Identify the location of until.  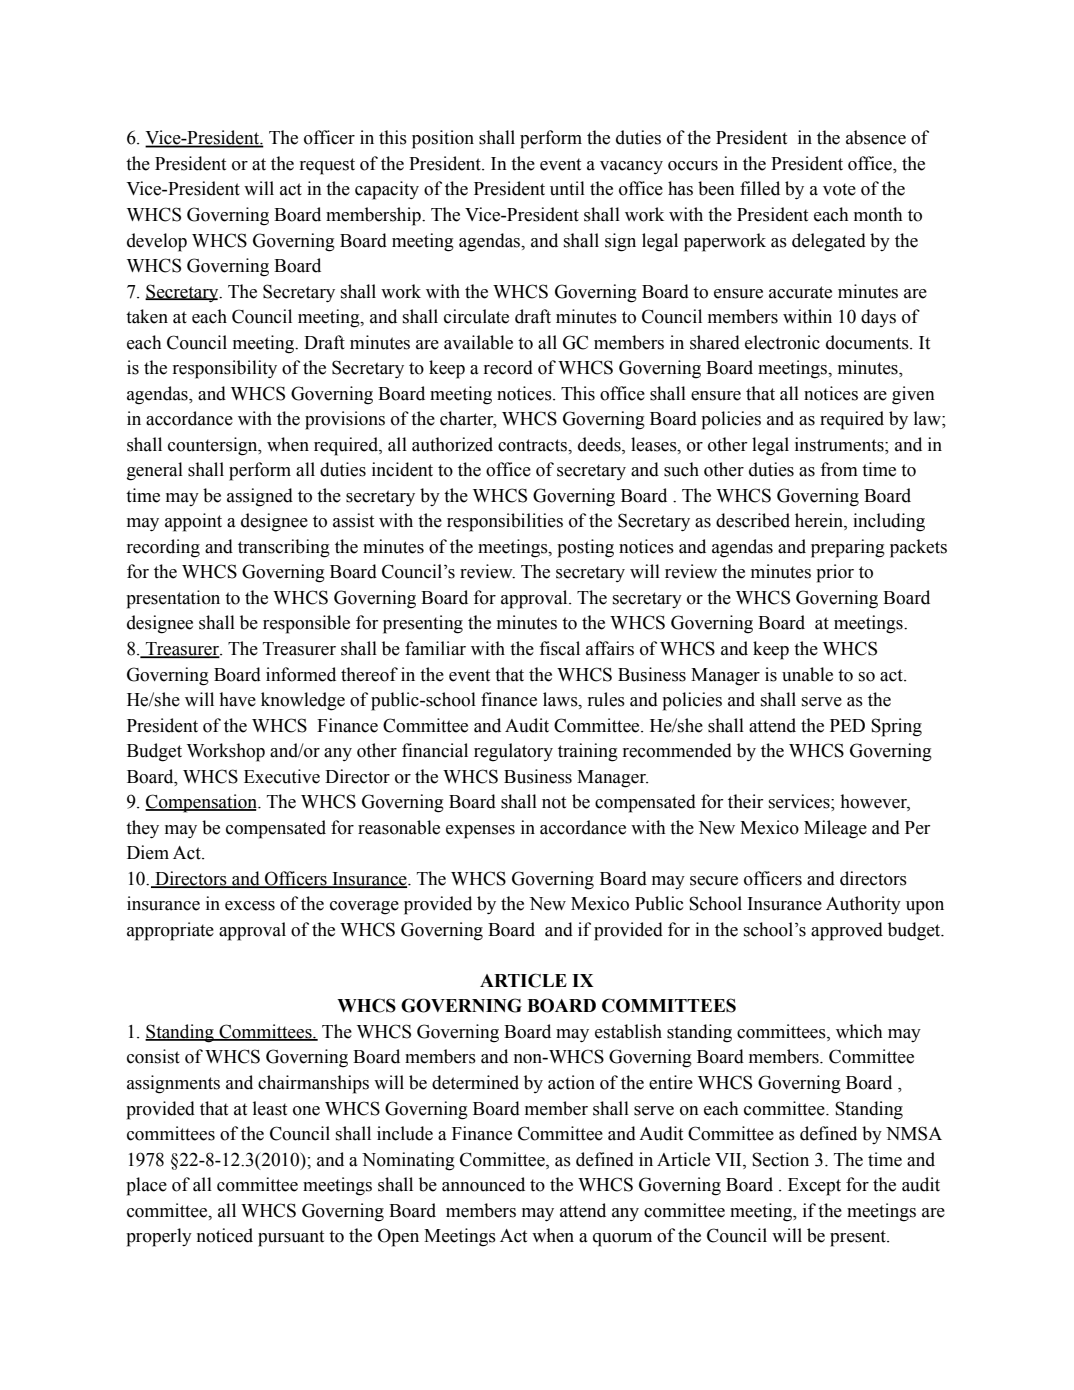
(567, 188).
